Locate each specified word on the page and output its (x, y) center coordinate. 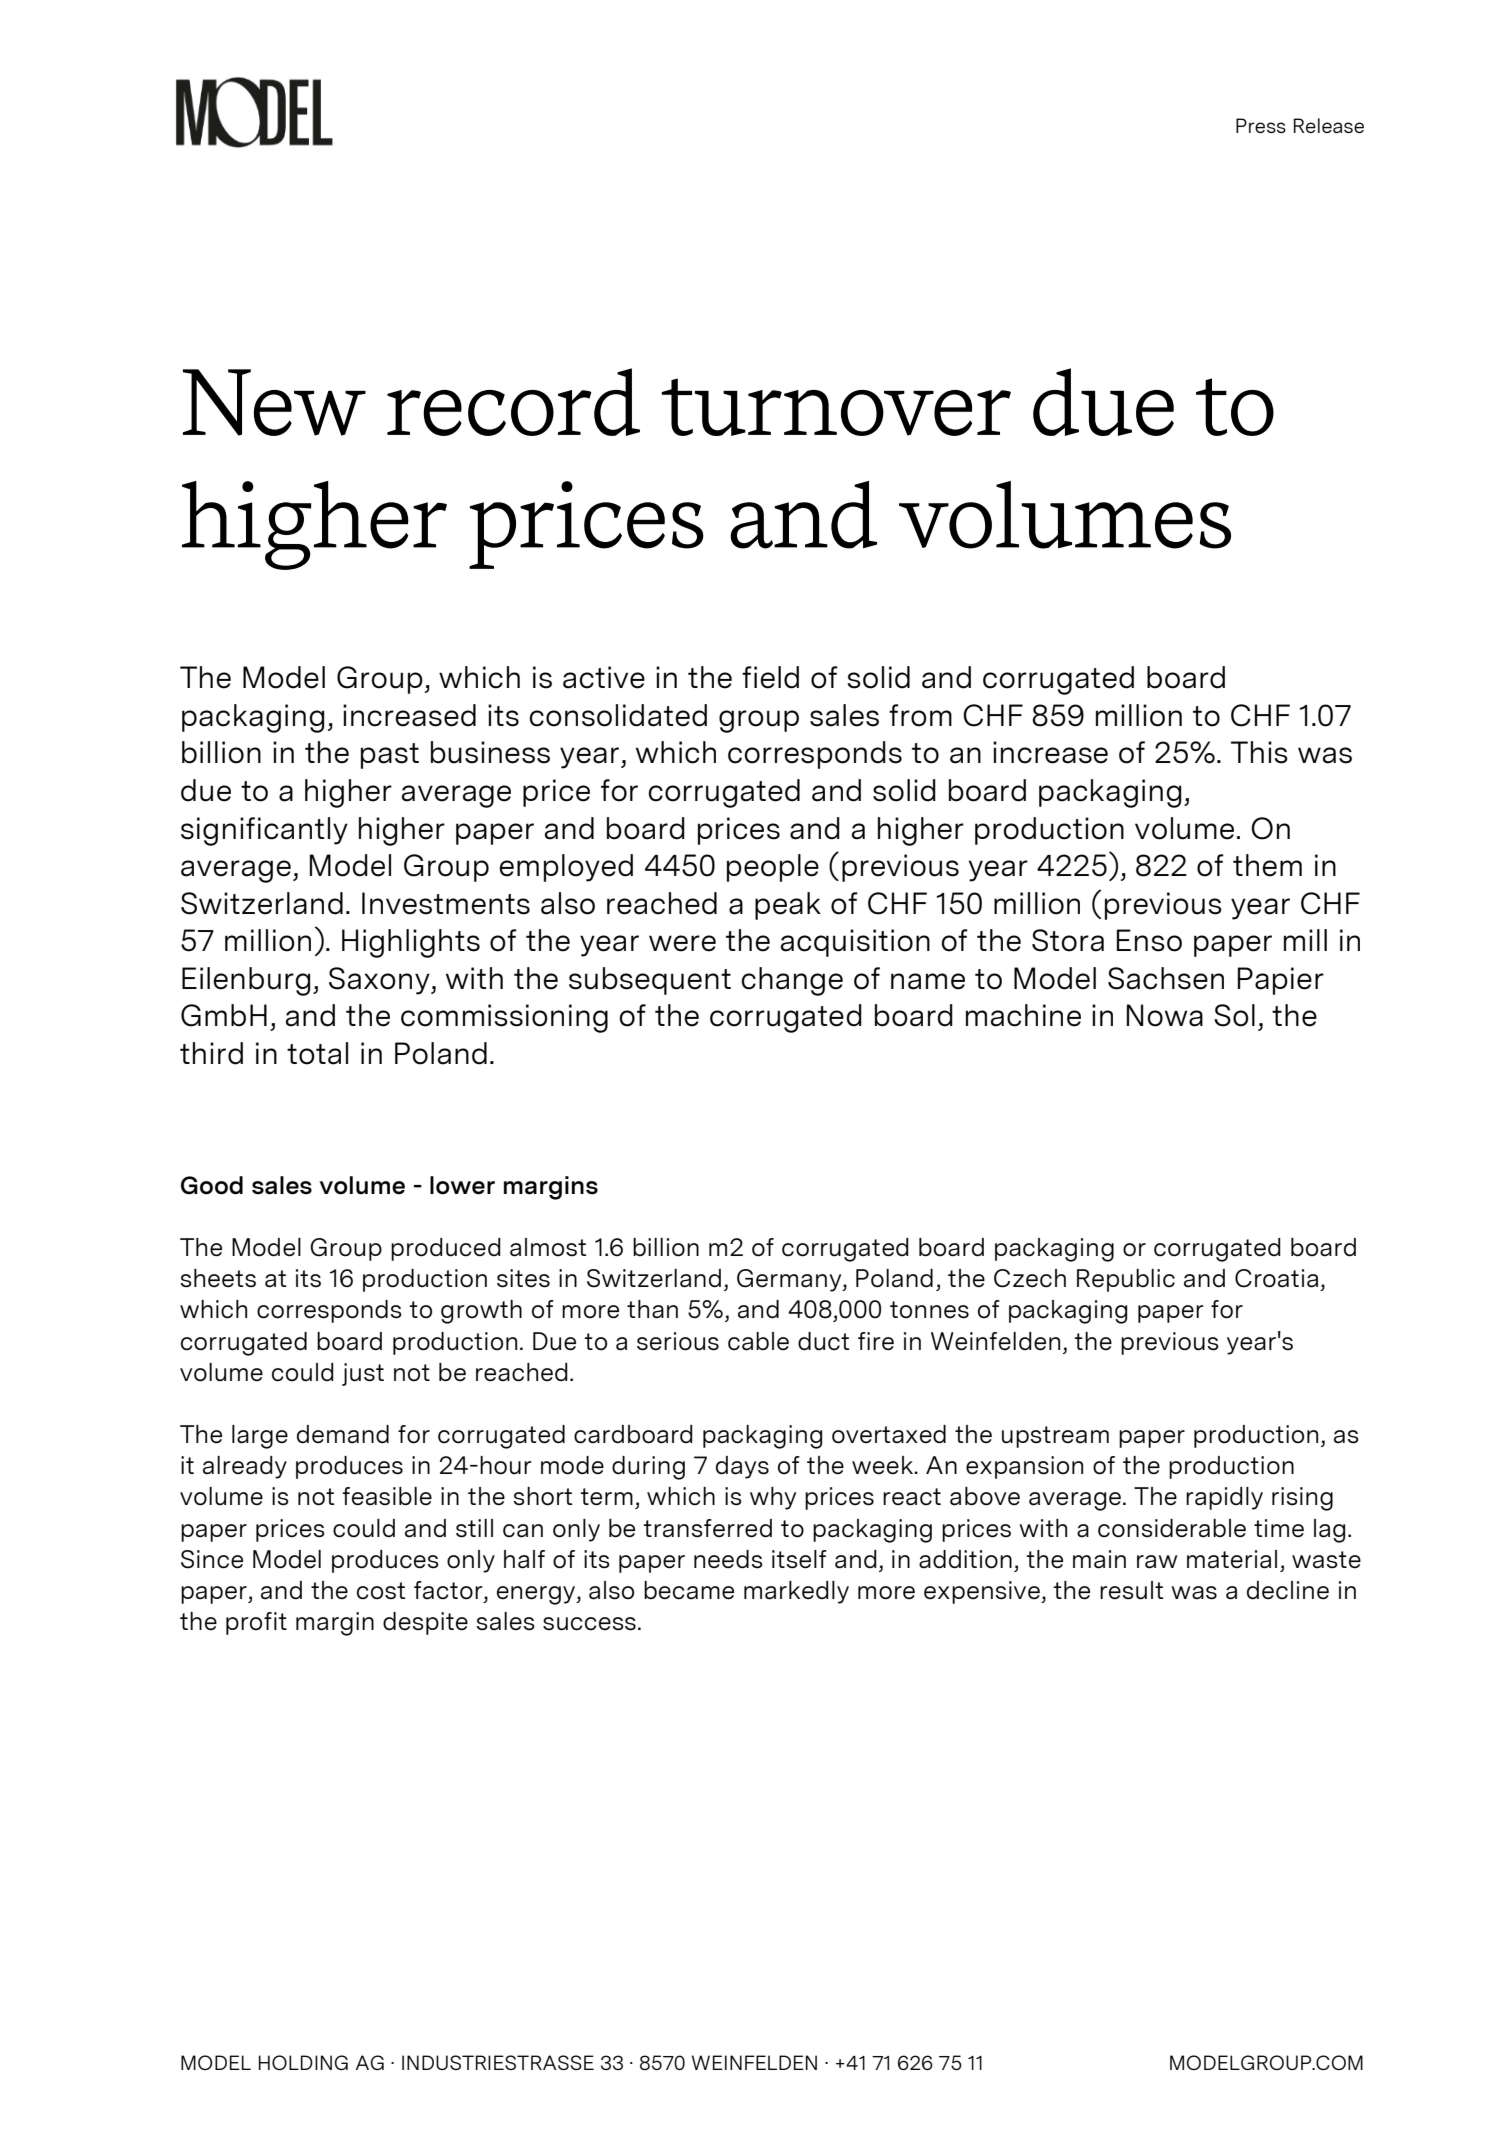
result (1132, 1590)
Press (1261, 125)
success (589, 1624)
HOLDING (303, 2062)
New (274, 402)
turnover (836, 407)
